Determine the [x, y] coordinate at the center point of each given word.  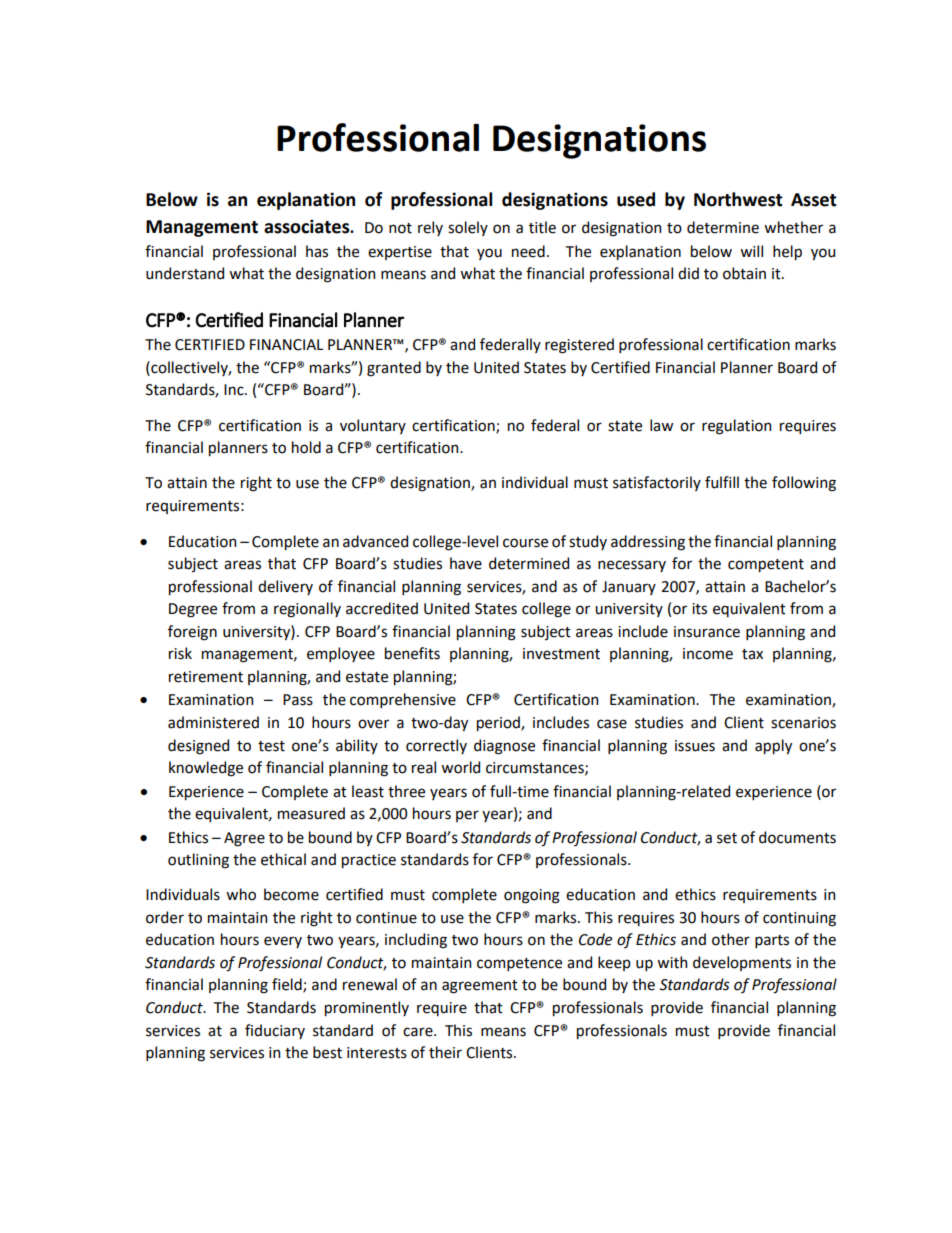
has [317, 251]
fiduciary [275, 1031]
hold [306, 447]
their [445, 1052]
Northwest [738, 199]
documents [797, 837]
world [460, 767]
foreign [192, 633]
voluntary [373, 426]
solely [468, 228]
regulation [736, 427]
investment [561, 654]
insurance [707, 632]
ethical [283, 859]
